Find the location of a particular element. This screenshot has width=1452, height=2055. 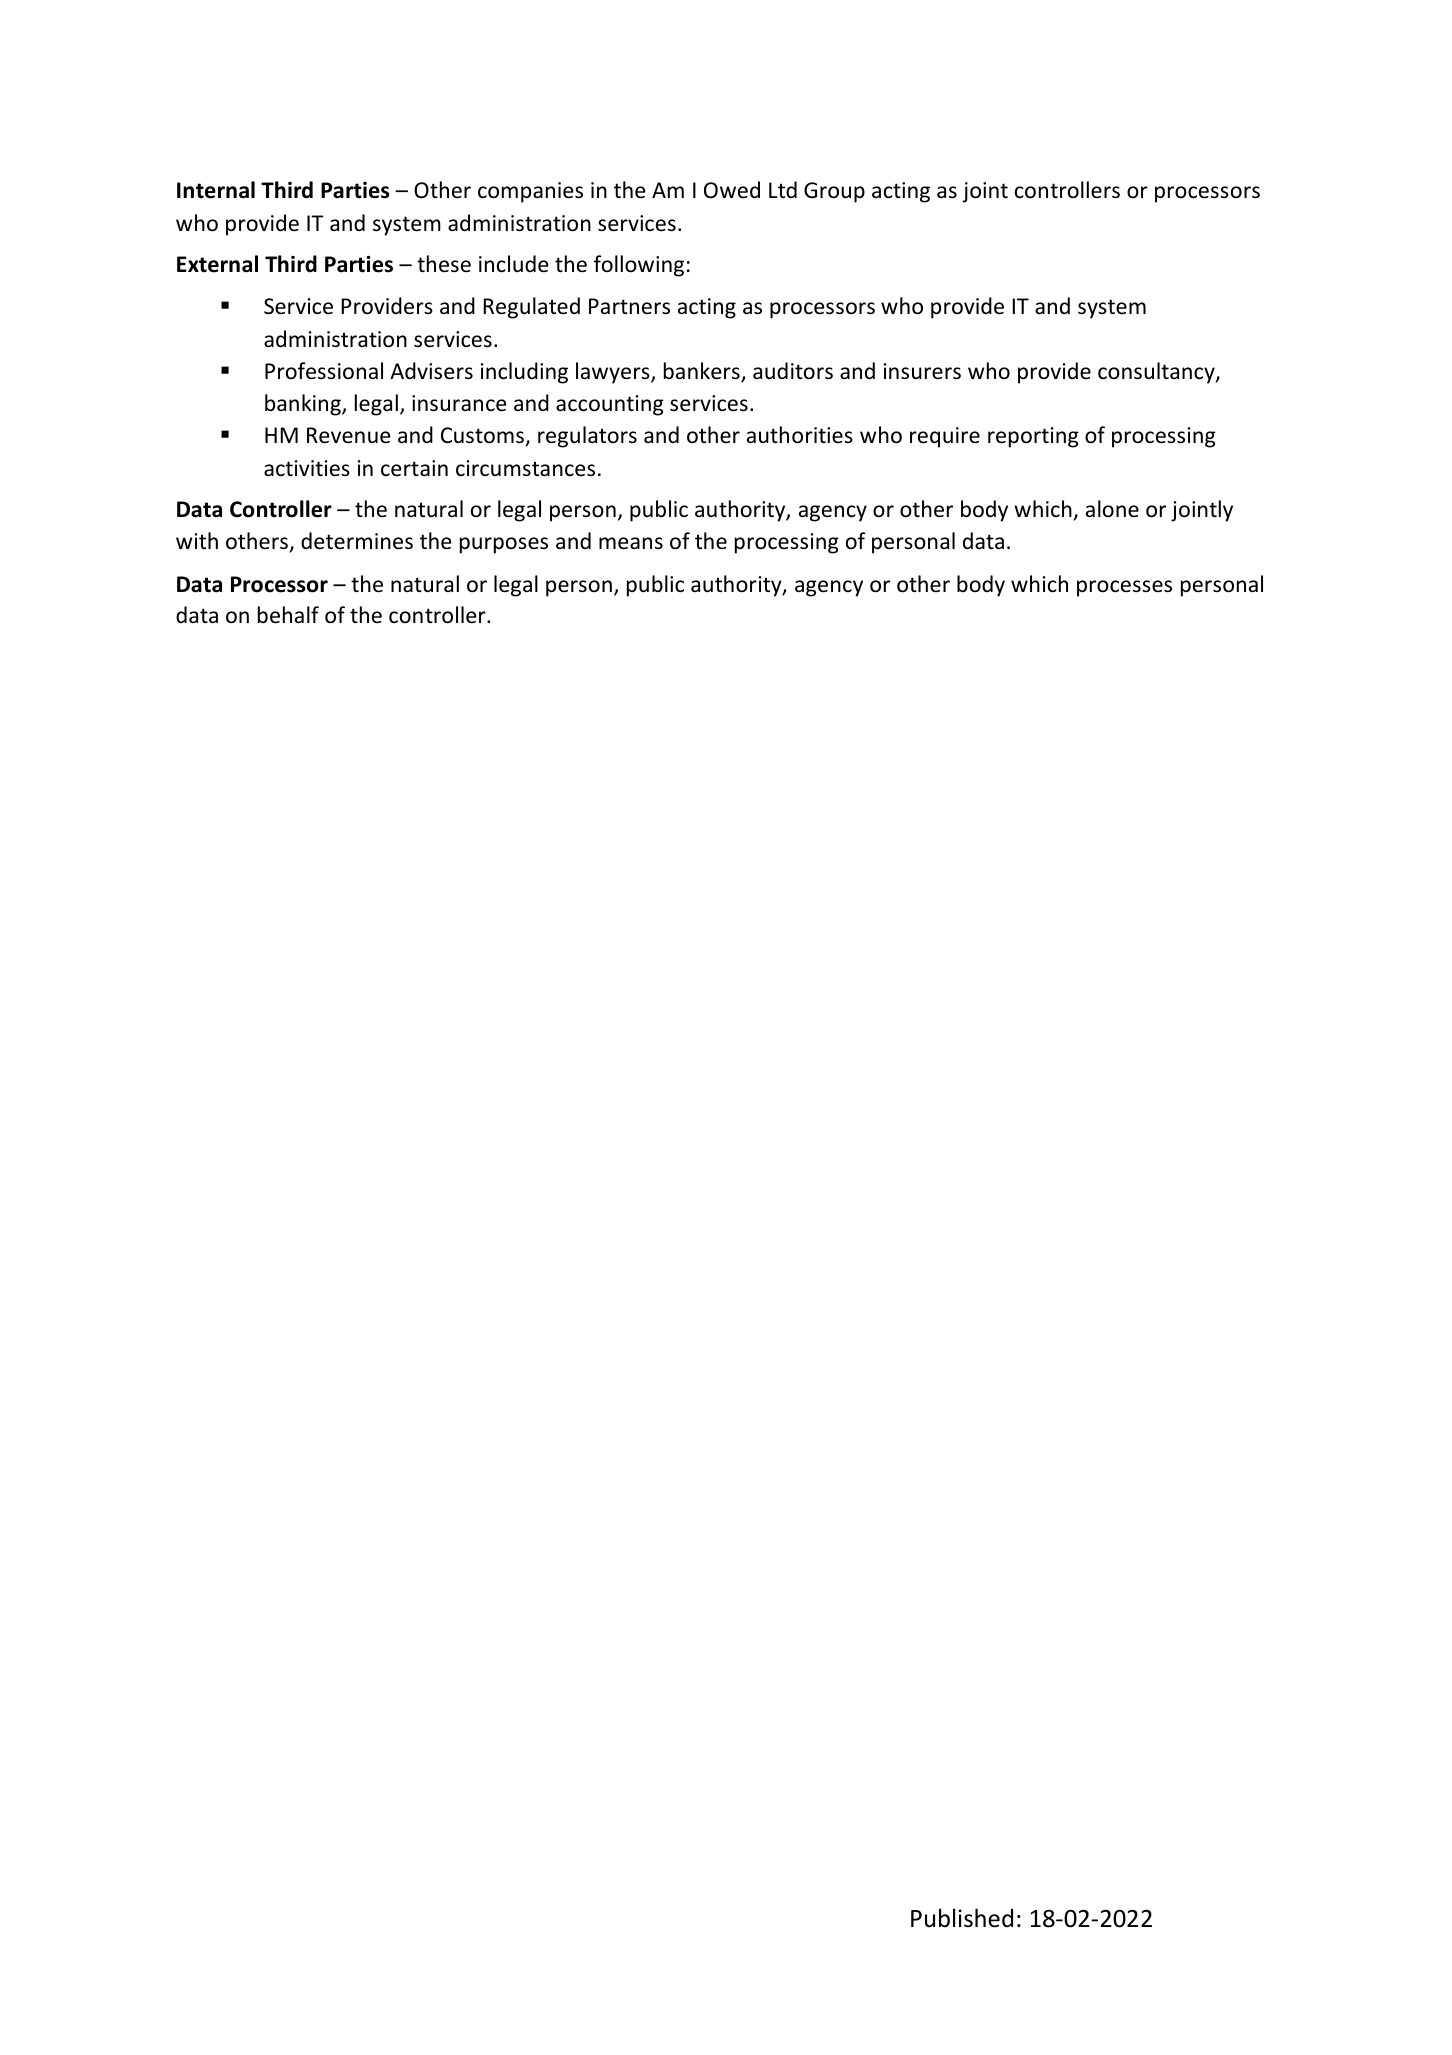

determines is located at coordinates (357, 541).
